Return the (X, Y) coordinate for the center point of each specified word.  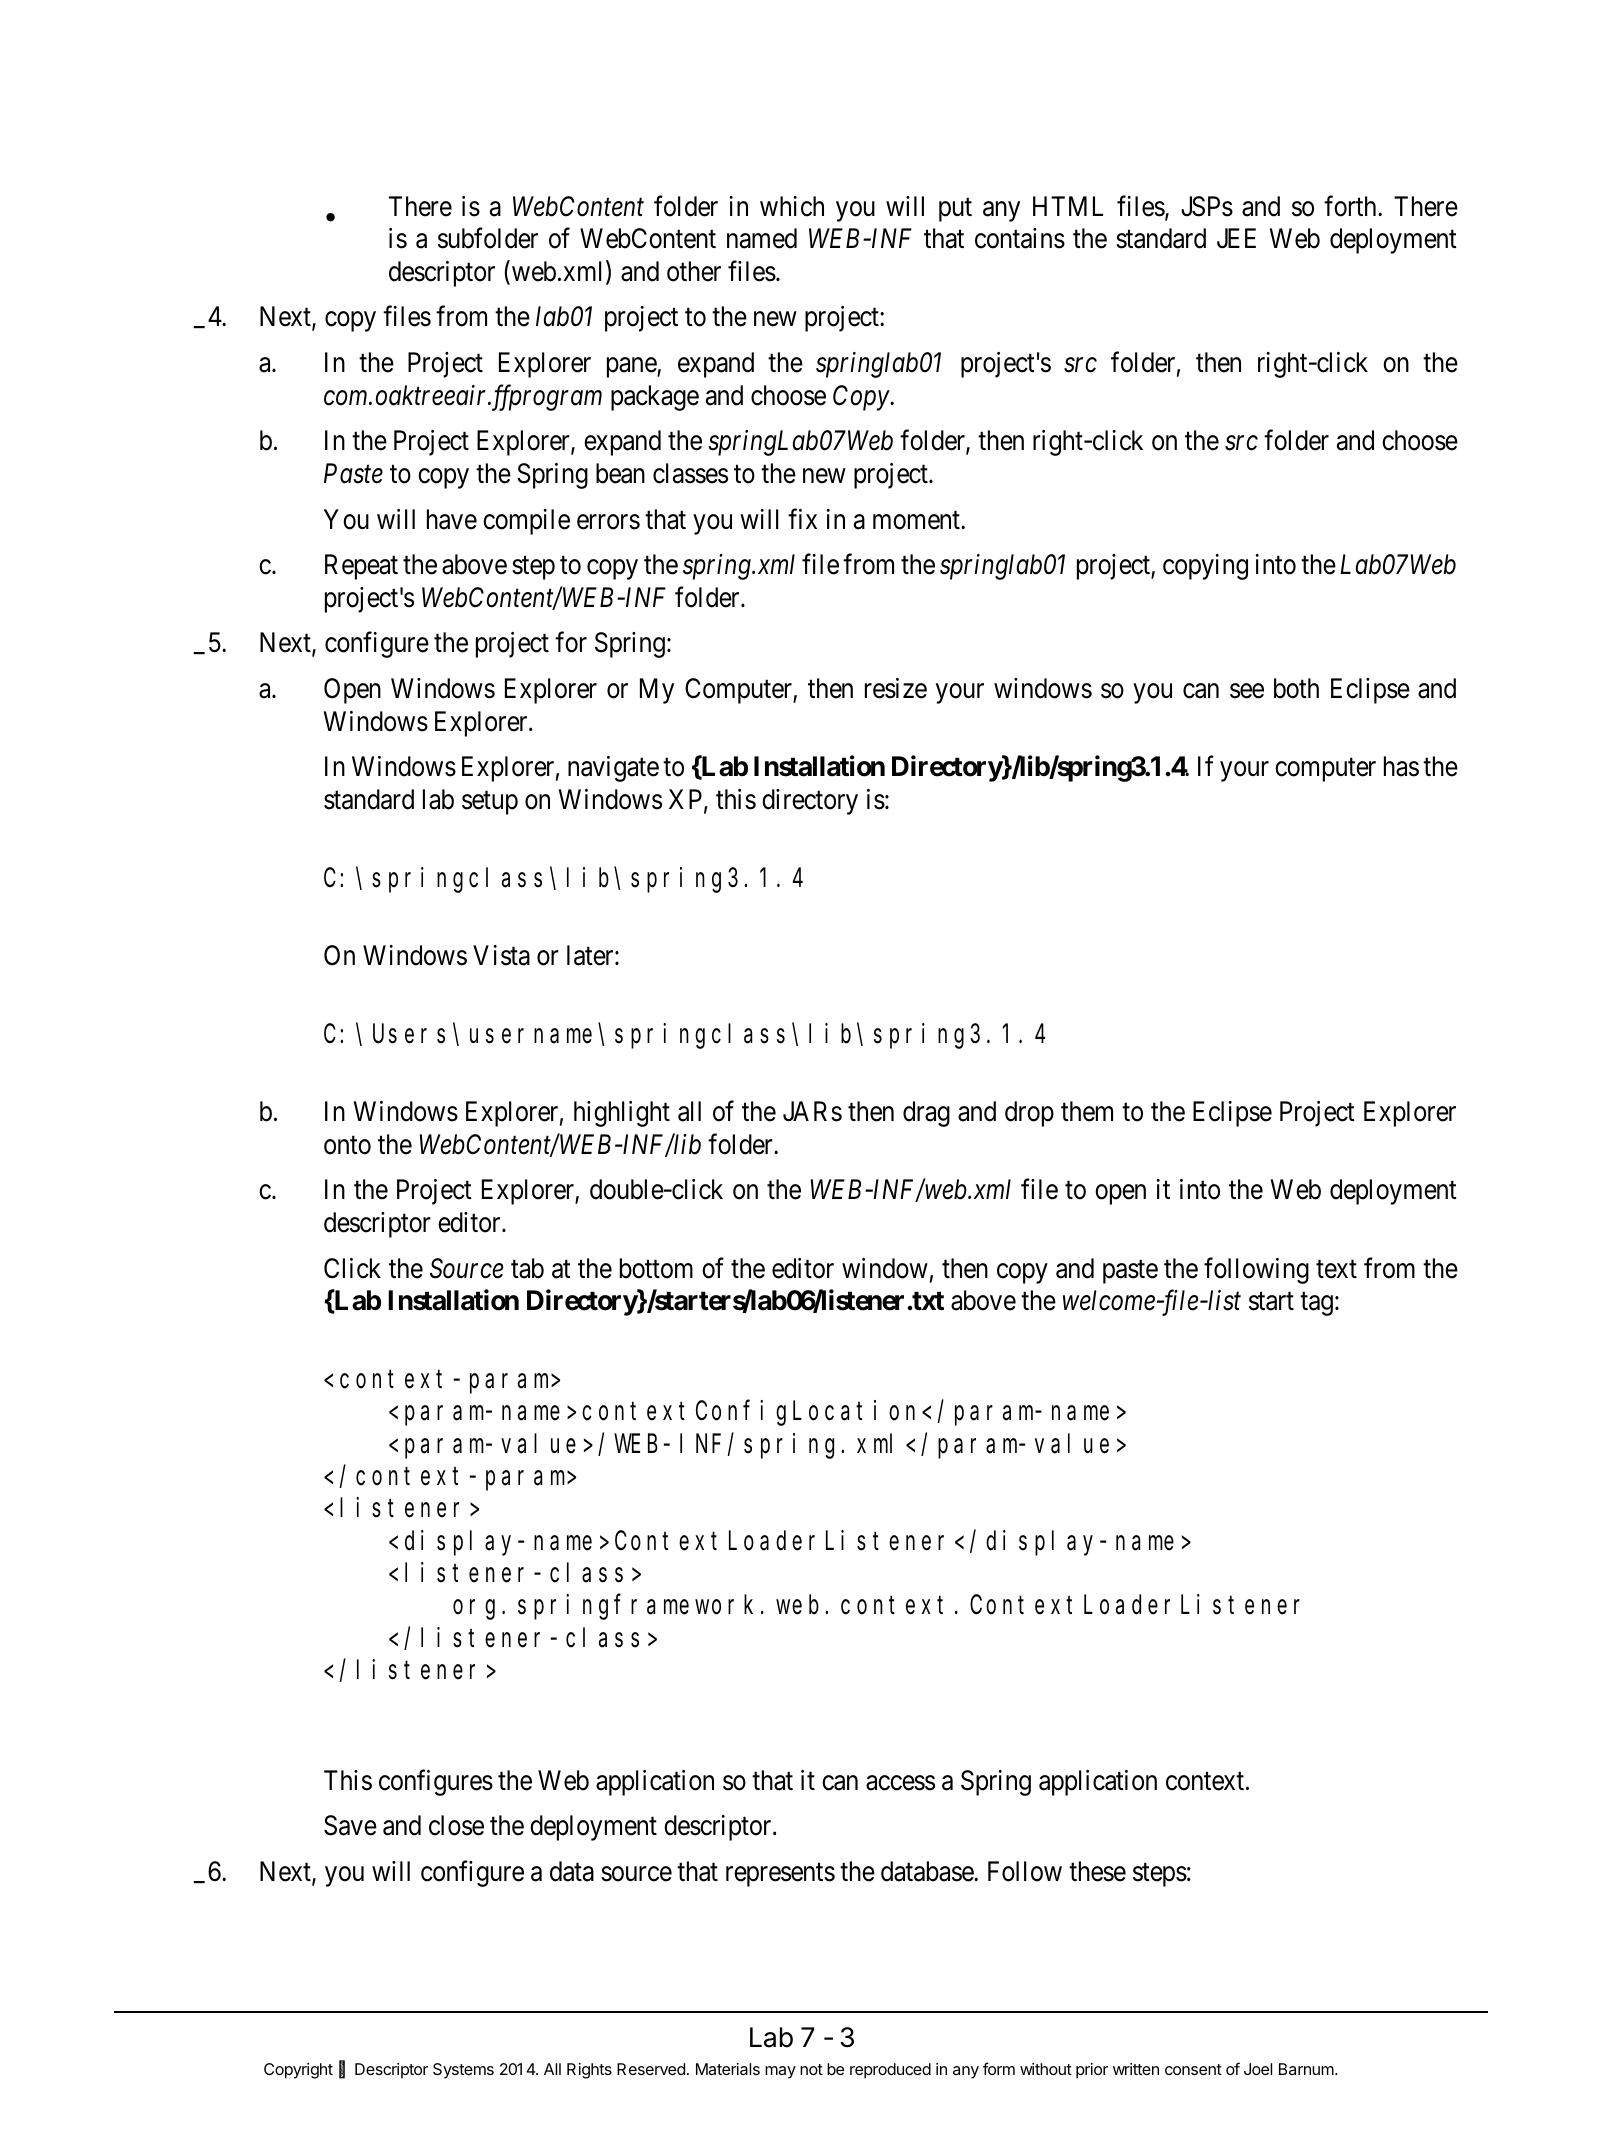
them (1087, 1111)
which (792, 206)
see (1247, 691)
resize (896, 688)
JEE (1236, 238)
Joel (1258, 2069)
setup (490, 803)
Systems (463, 2071)
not (811, 2069)
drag (926, 1114)
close (456, 1825)
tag (1316, 1304)
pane (632, 368)
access (900, 1783)
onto (347, 1145)
